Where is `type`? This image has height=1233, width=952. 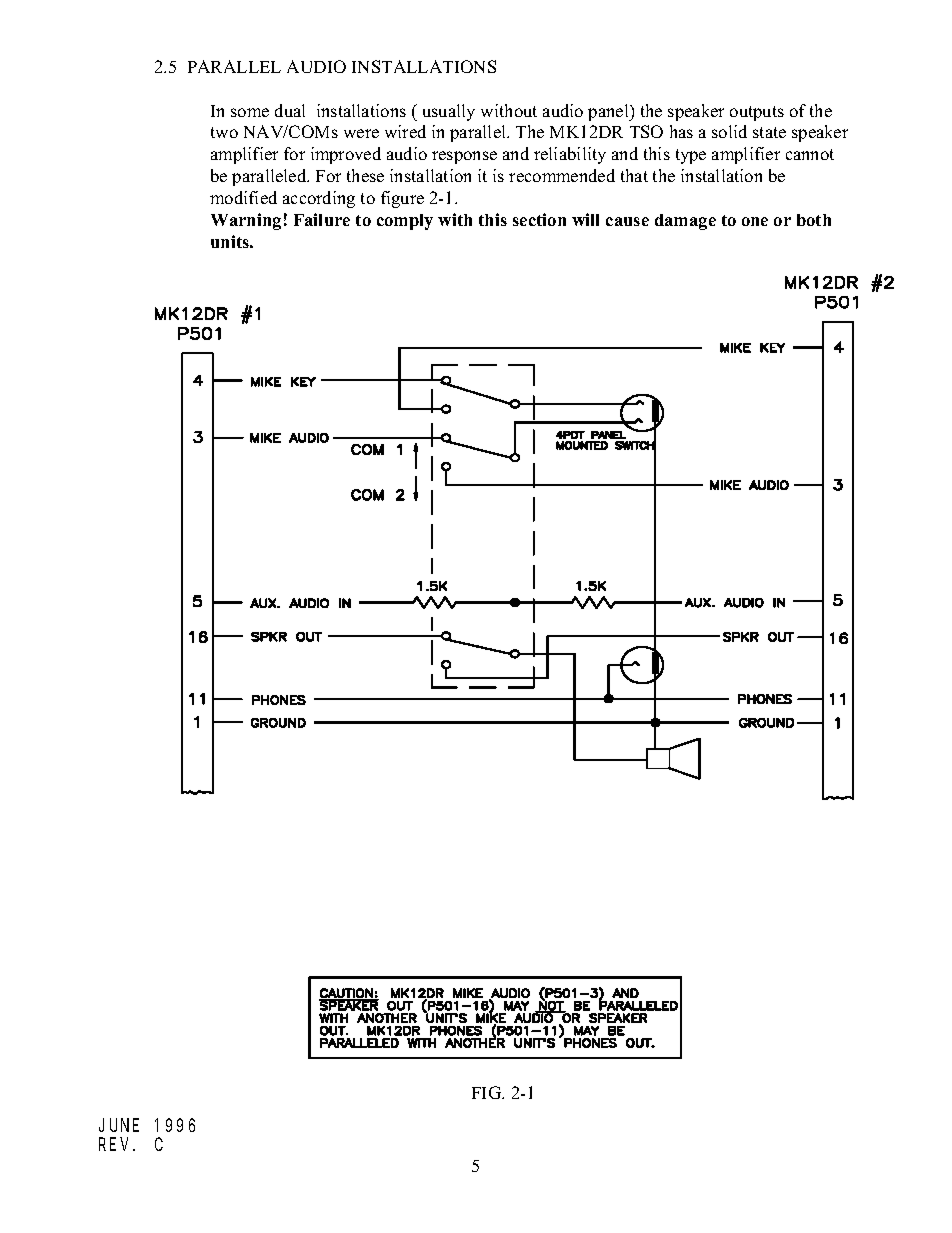
type is located at coordinates (691, 156).
